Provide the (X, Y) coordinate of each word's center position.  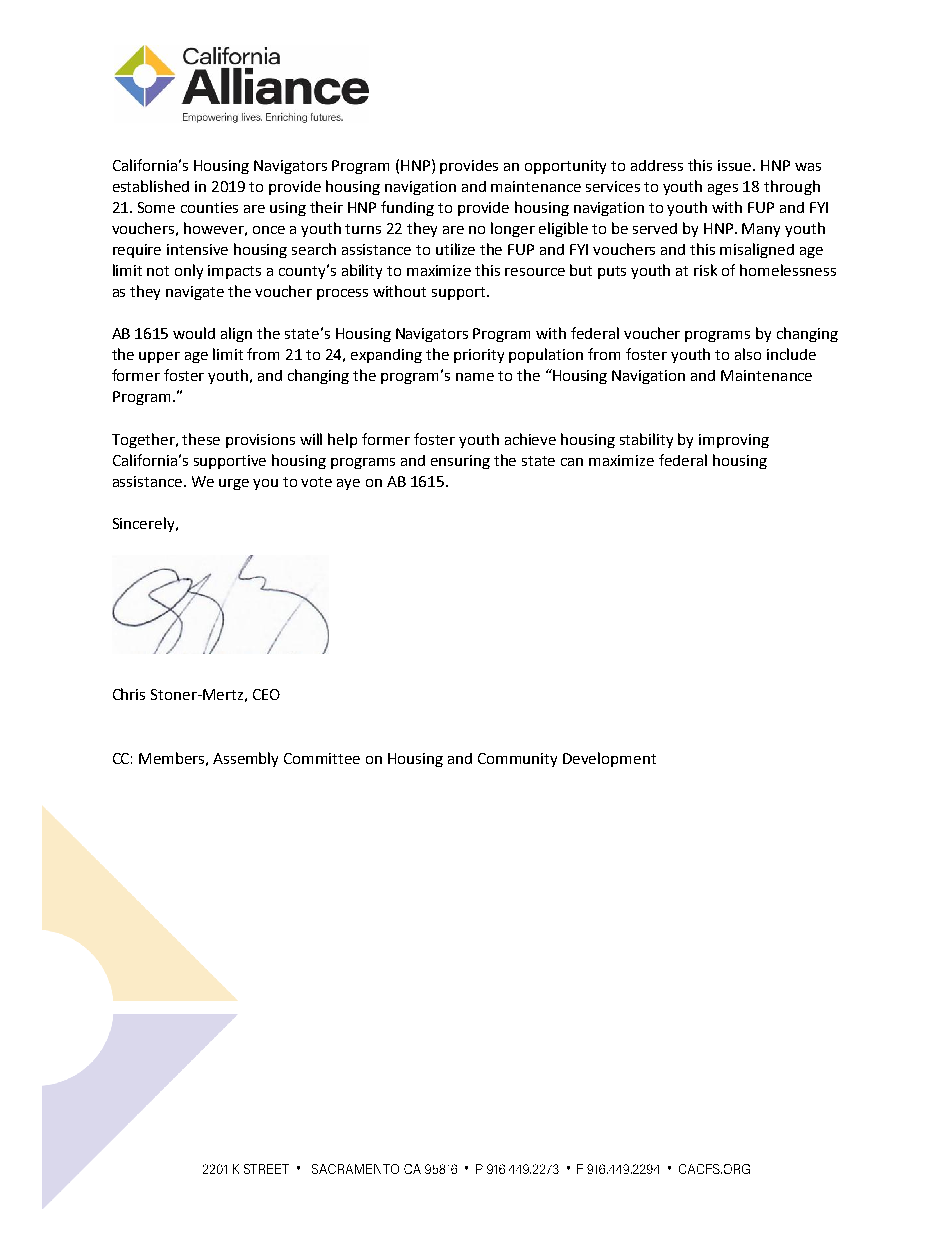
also (748, 354)
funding (407, 208)
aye (348, 484)
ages (723, 189)
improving (734, 441)
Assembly (245, 759)
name (475, 377)
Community (517, 760)
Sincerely (145, 524)
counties (209, 207)
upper (159, 357)
